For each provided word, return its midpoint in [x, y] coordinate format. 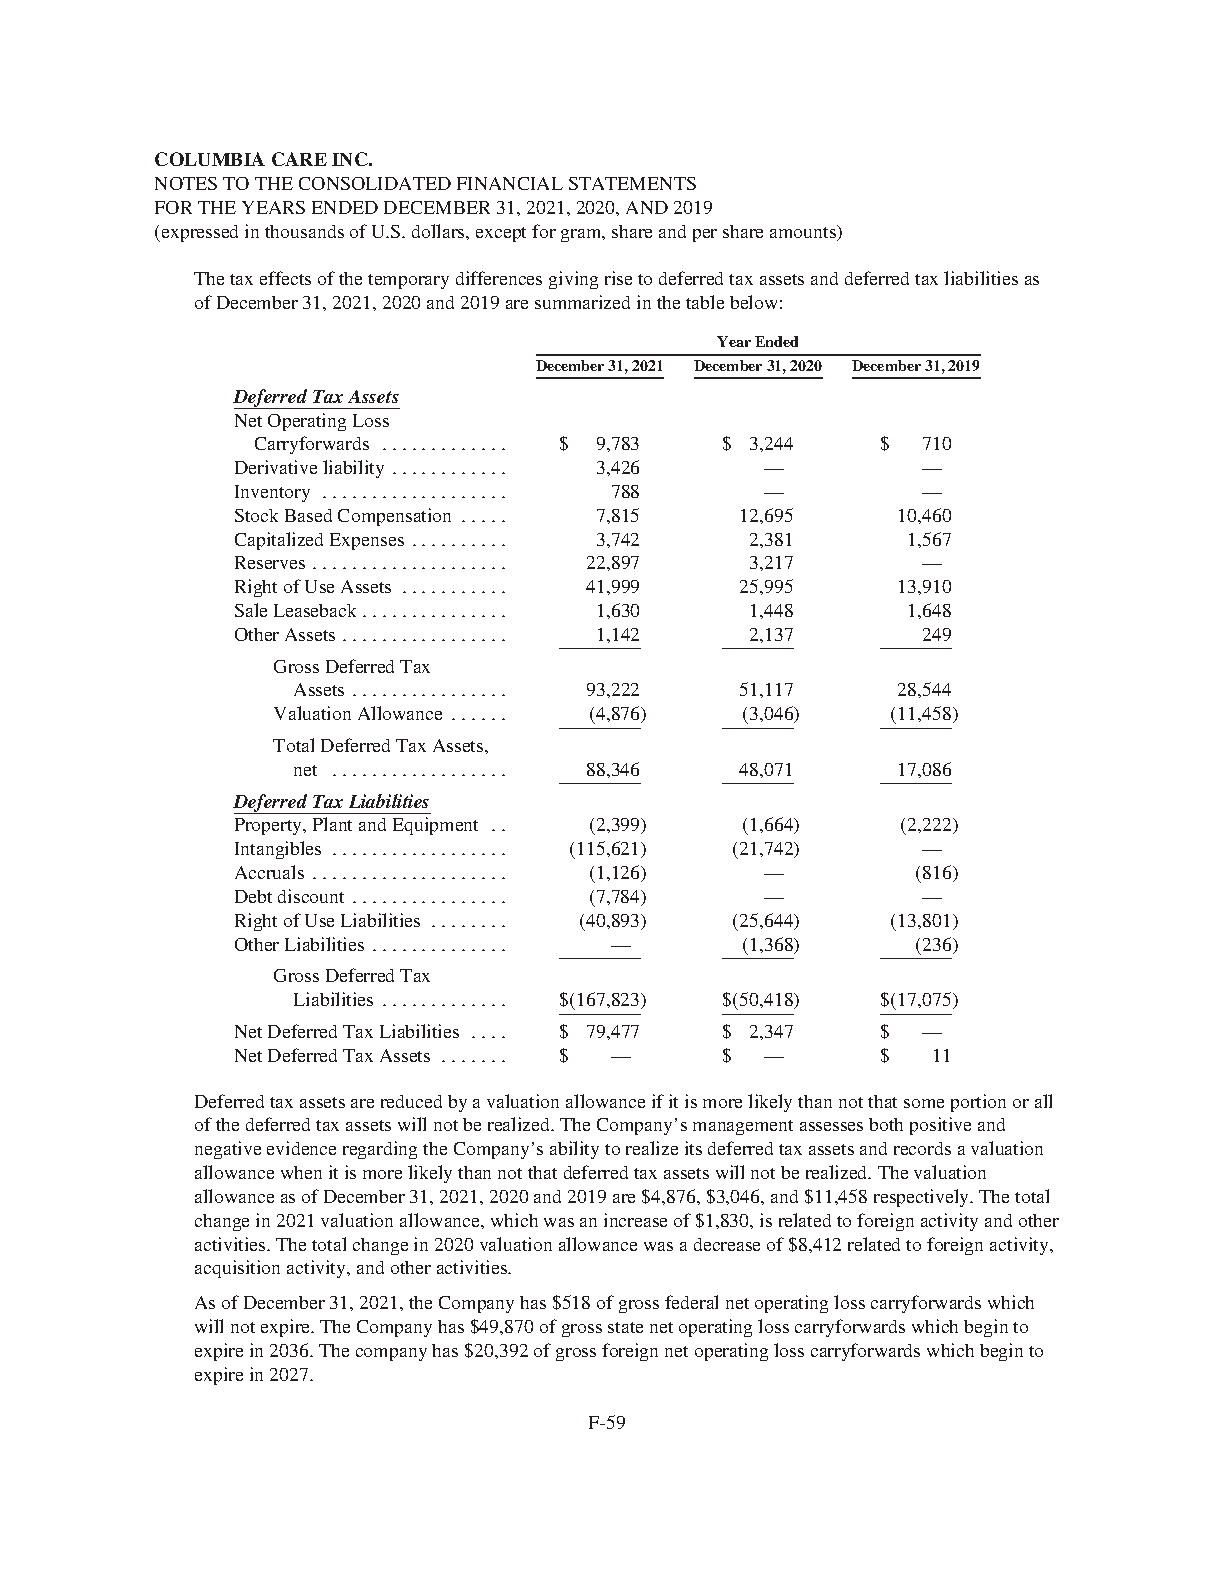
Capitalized [279, 541]
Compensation [394, 517]
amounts [804, 233]
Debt [253, 896]
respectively [923, 1198]
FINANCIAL [510, 183]
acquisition [237, 1269]
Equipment [435, 826]
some [924, 1103]
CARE [299, 159]
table [705, 302]
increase [635, 1220]
